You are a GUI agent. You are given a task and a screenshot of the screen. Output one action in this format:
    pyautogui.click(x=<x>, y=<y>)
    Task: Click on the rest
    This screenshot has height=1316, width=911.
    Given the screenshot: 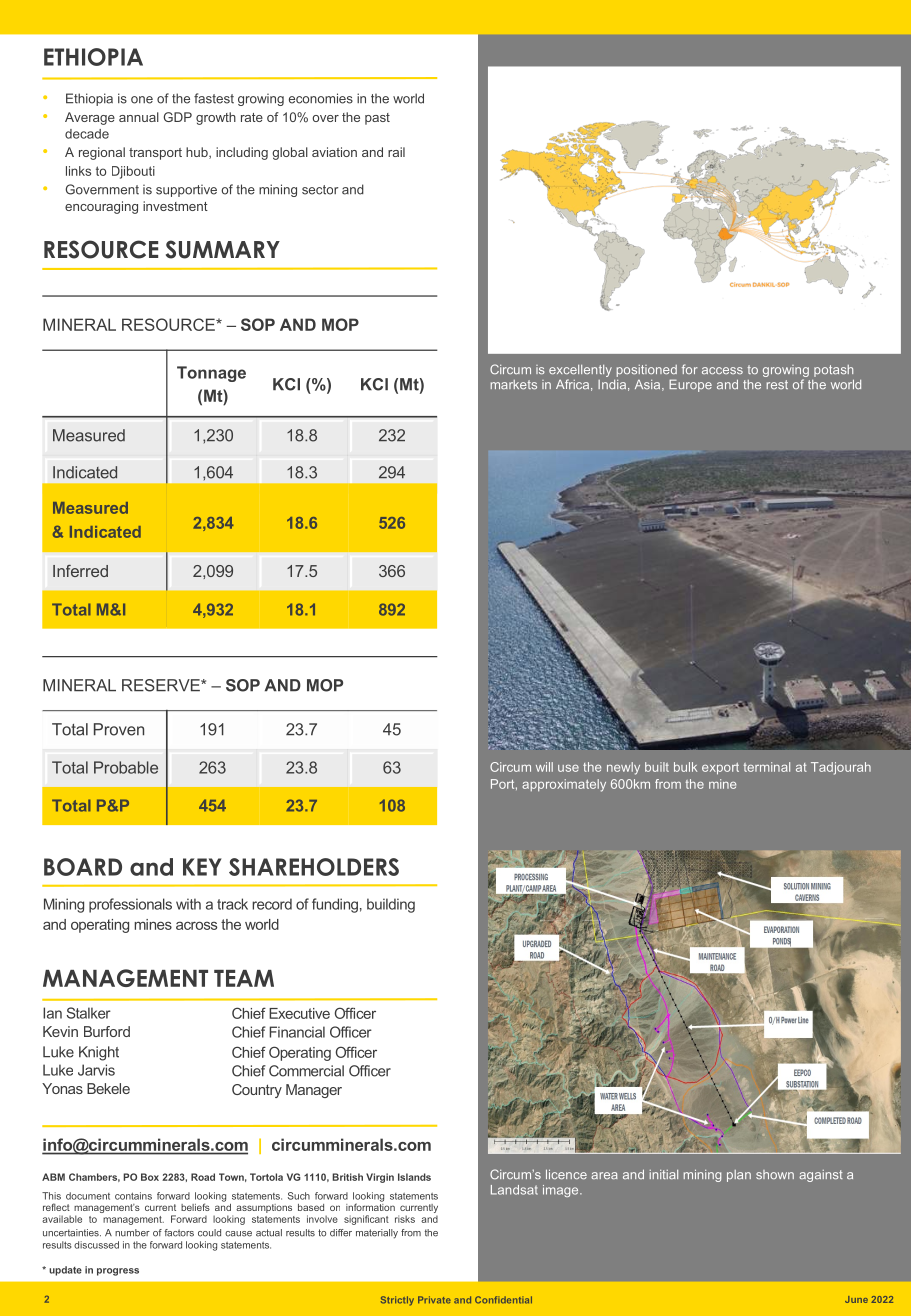 What is the action you would take?
    pyautogui.click(x=777, y=384)
